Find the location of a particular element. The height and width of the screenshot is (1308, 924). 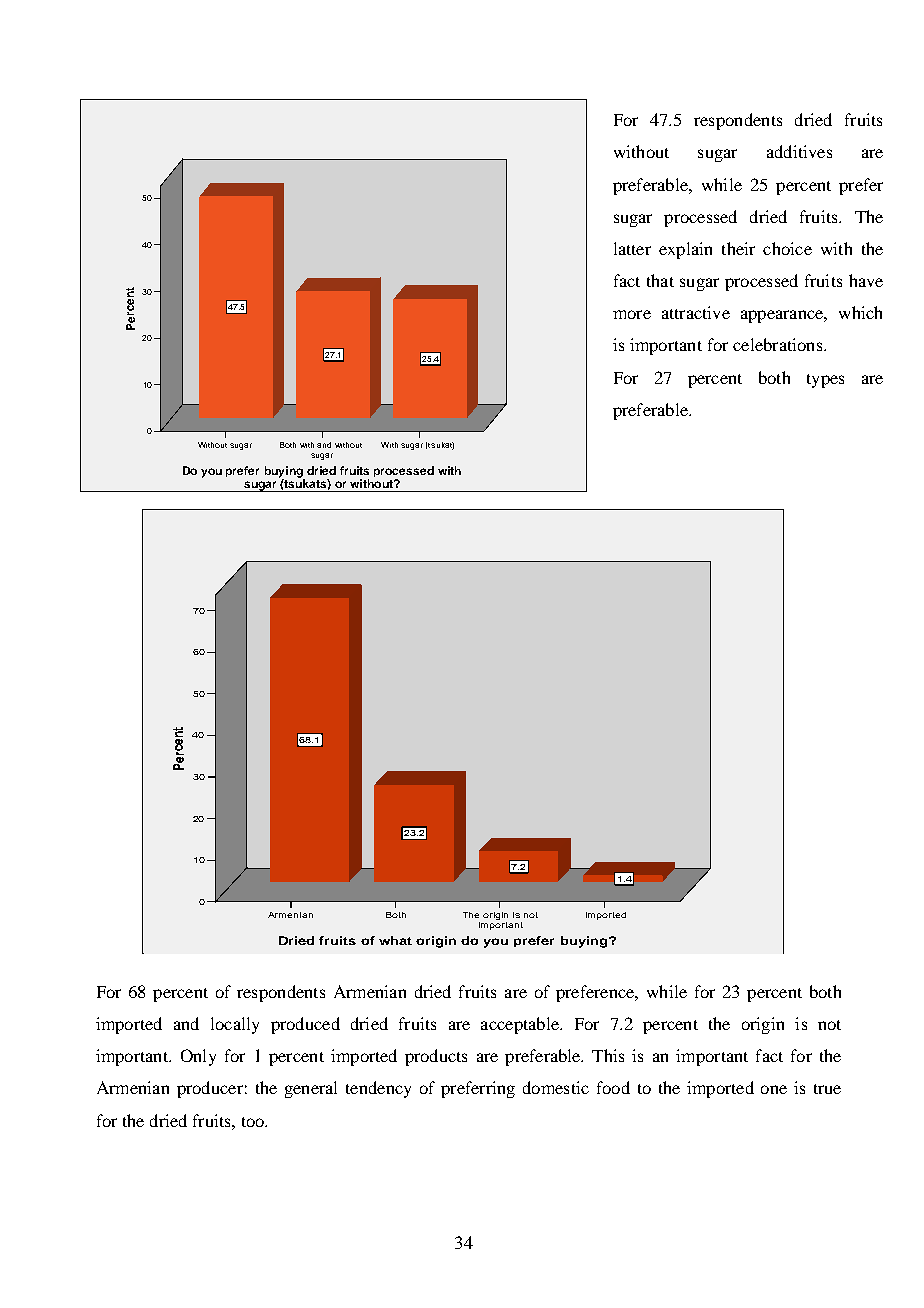

This is located at coordinates (608, 1055).
